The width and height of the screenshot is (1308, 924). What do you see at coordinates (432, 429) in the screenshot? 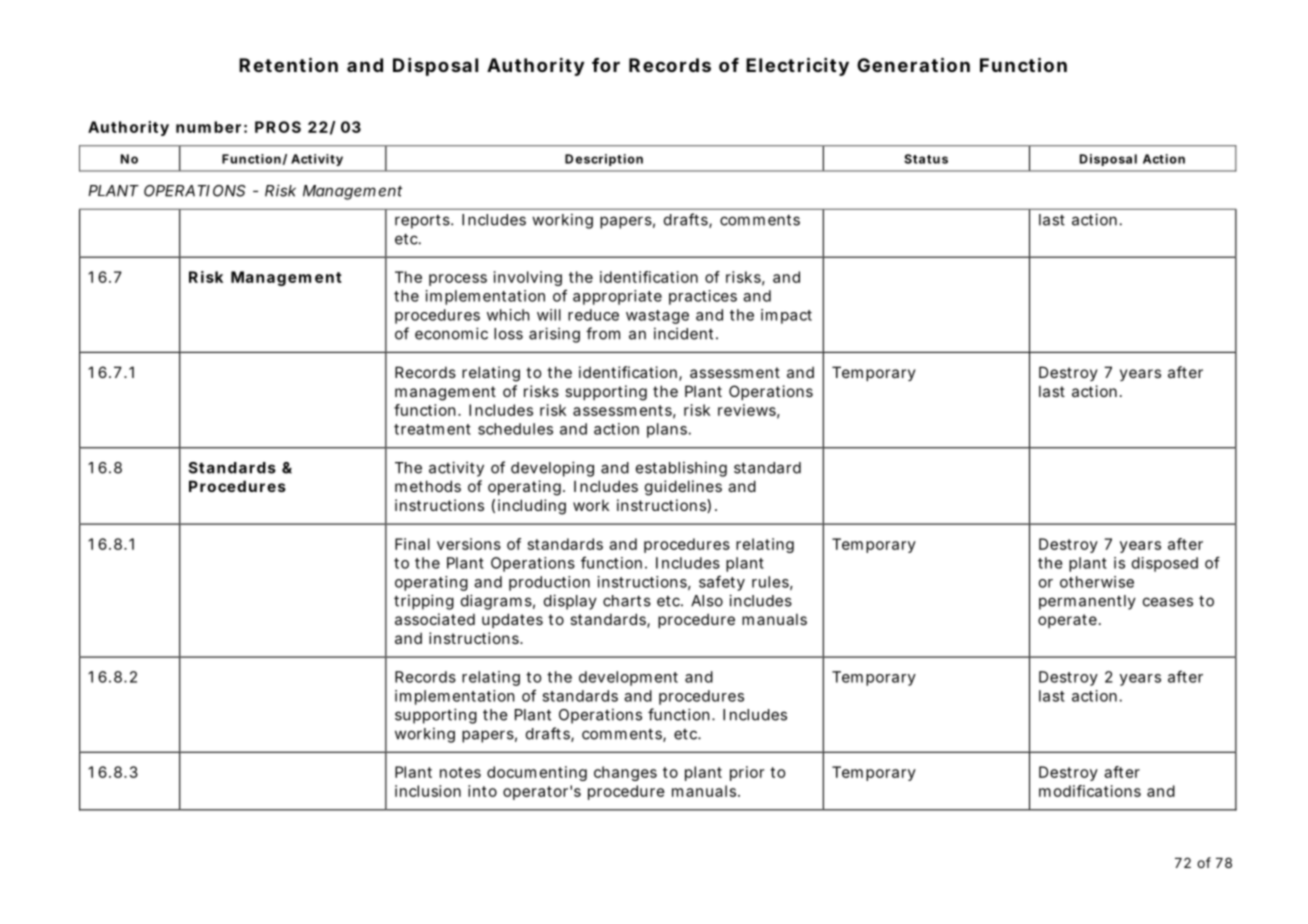
I see `treatment` at bounding box center [432, 429].
